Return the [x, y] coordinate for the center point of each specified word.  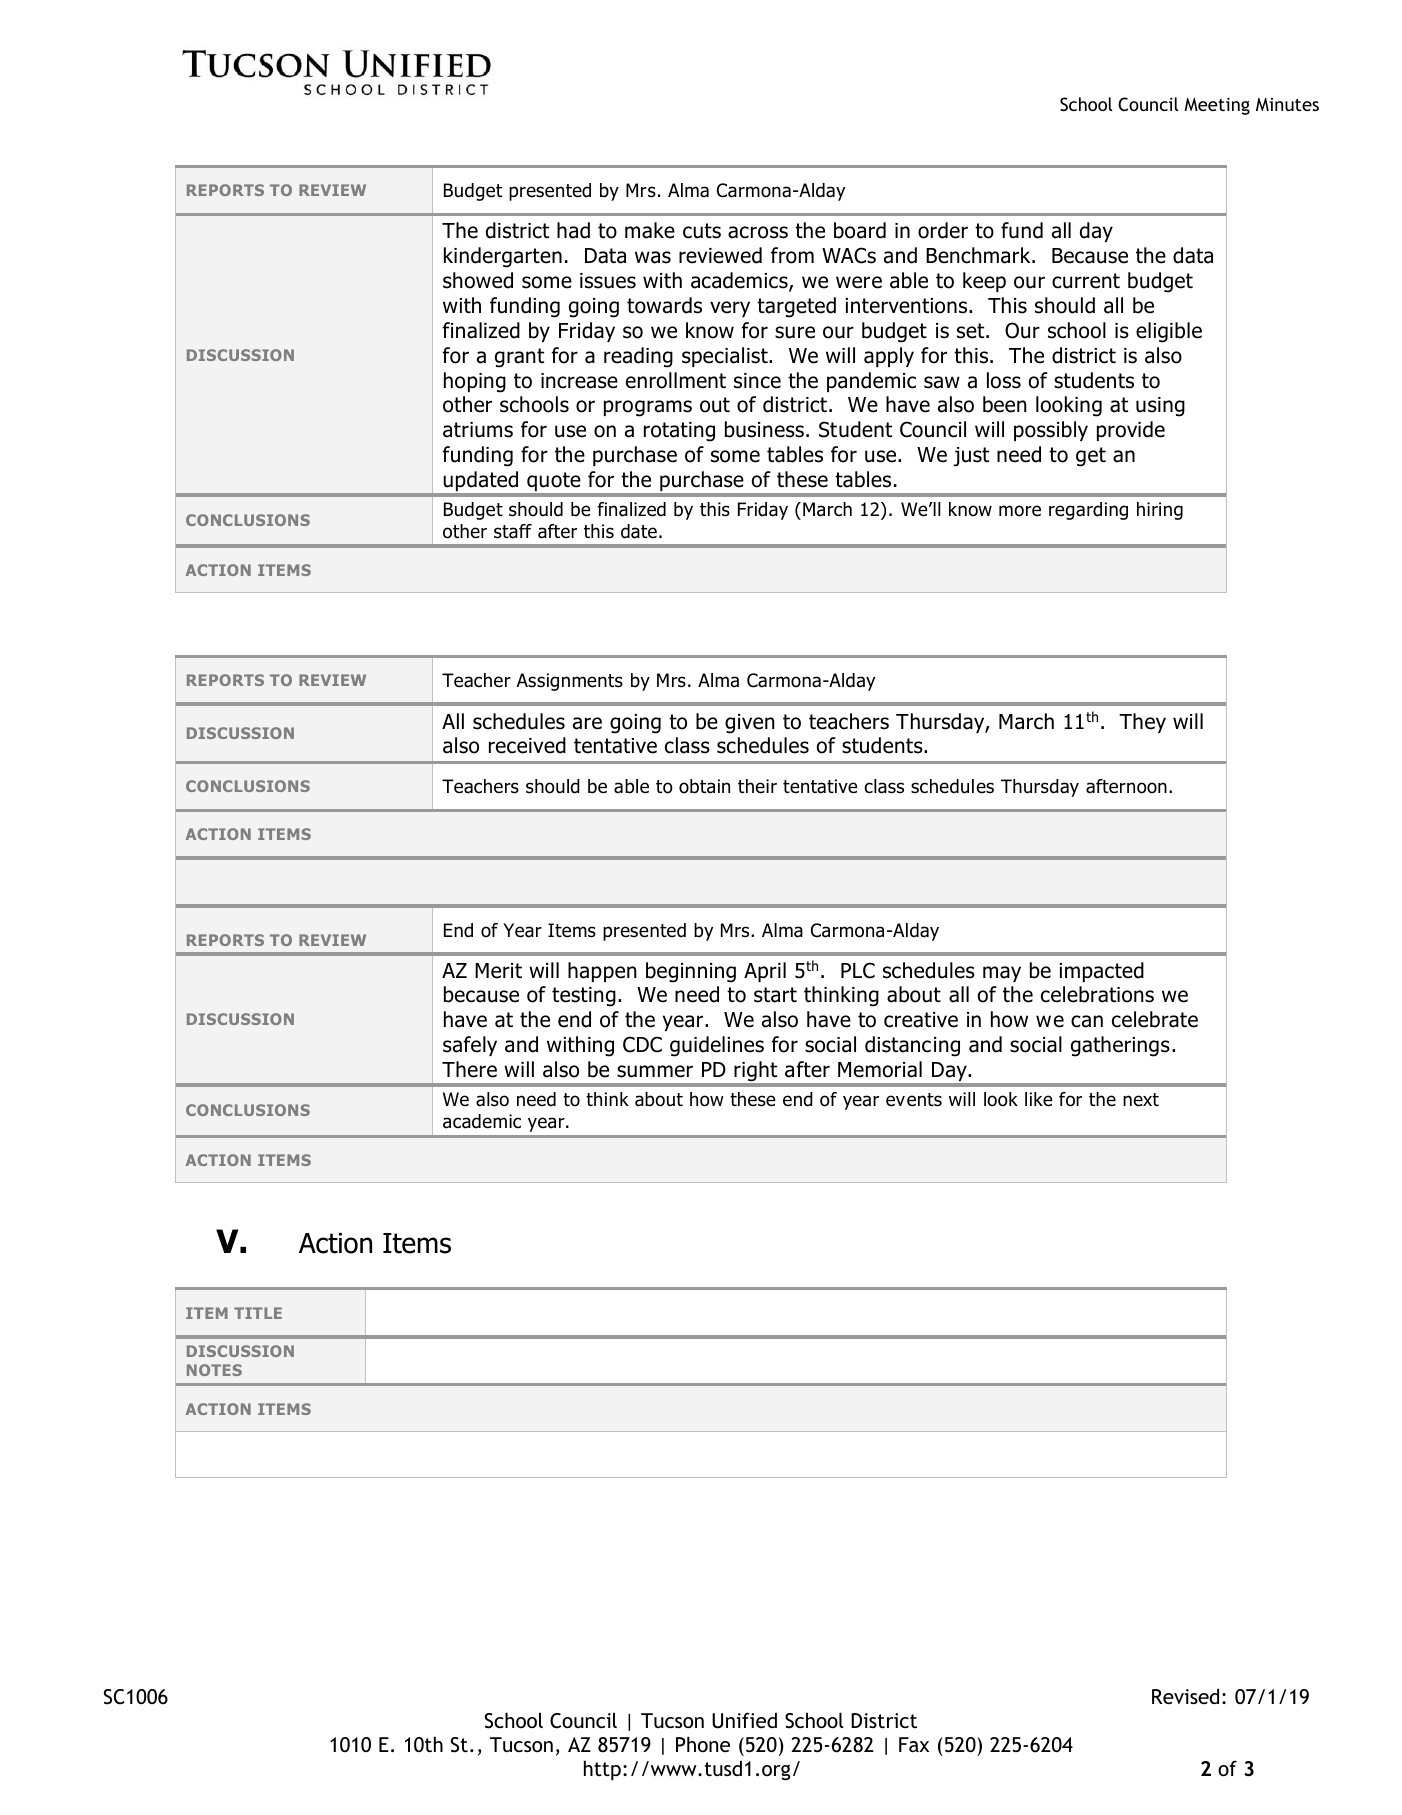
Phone [703, 1744]
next [1141, 1100]
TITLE [258, 1313]
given [750, 724]
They [1142, 723]
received [527, 745]
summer [655, 1071]
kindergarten [503, 257]
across [758, 232]
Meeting [1217, 106]
